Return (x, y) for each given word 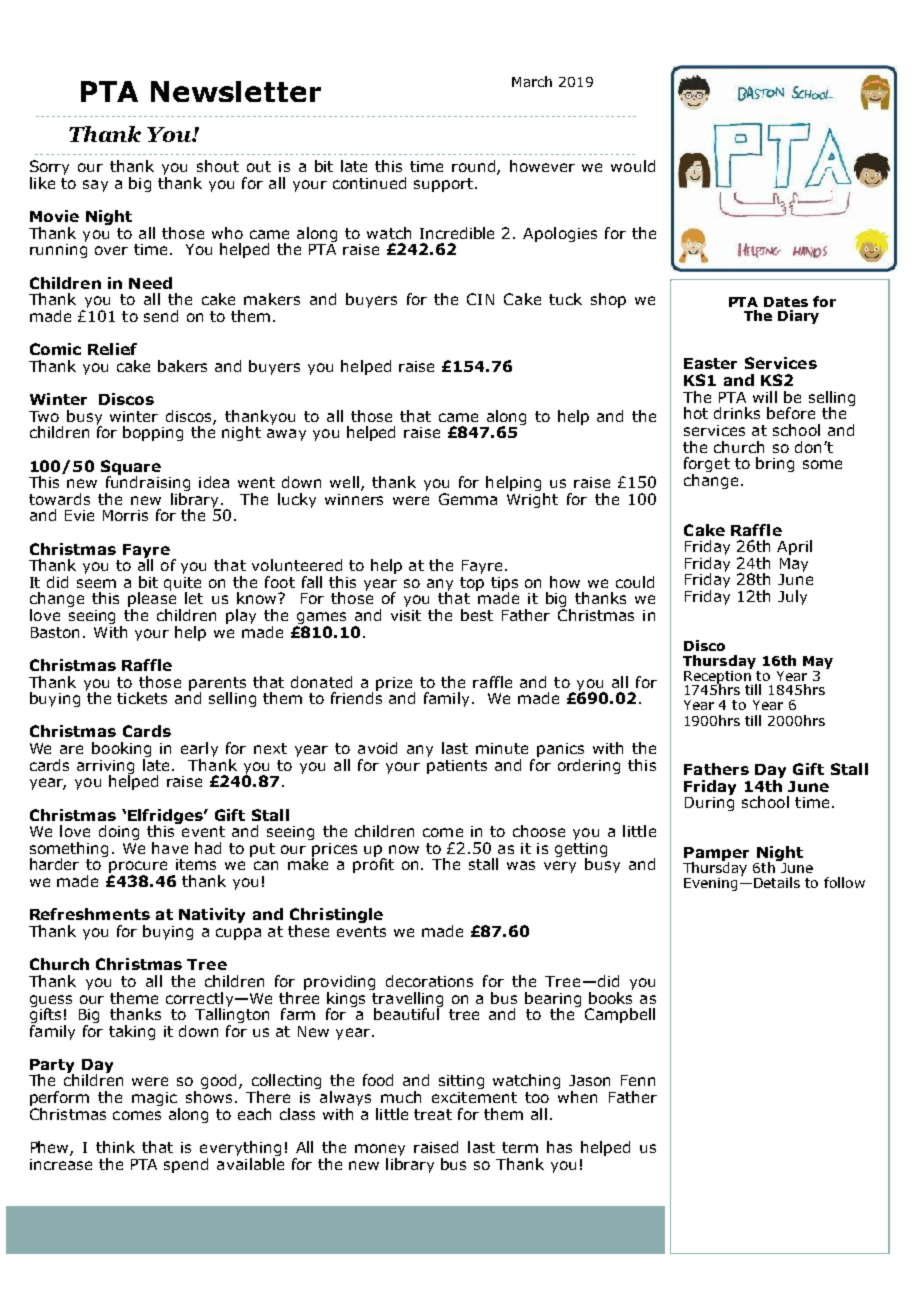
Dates (786, 302)
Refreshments (90, 914)
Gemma (468, 499)
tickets (142, 698)
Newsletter (236, 91)
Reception (718, 677)
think (115, 1147)
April (794, 547)
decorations (429, 981)
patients (457, 767)
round (475, 167)
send (161, 316)
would (633, 166)
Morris (125, 515)
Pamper (716, 855)
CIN (480, 299)
